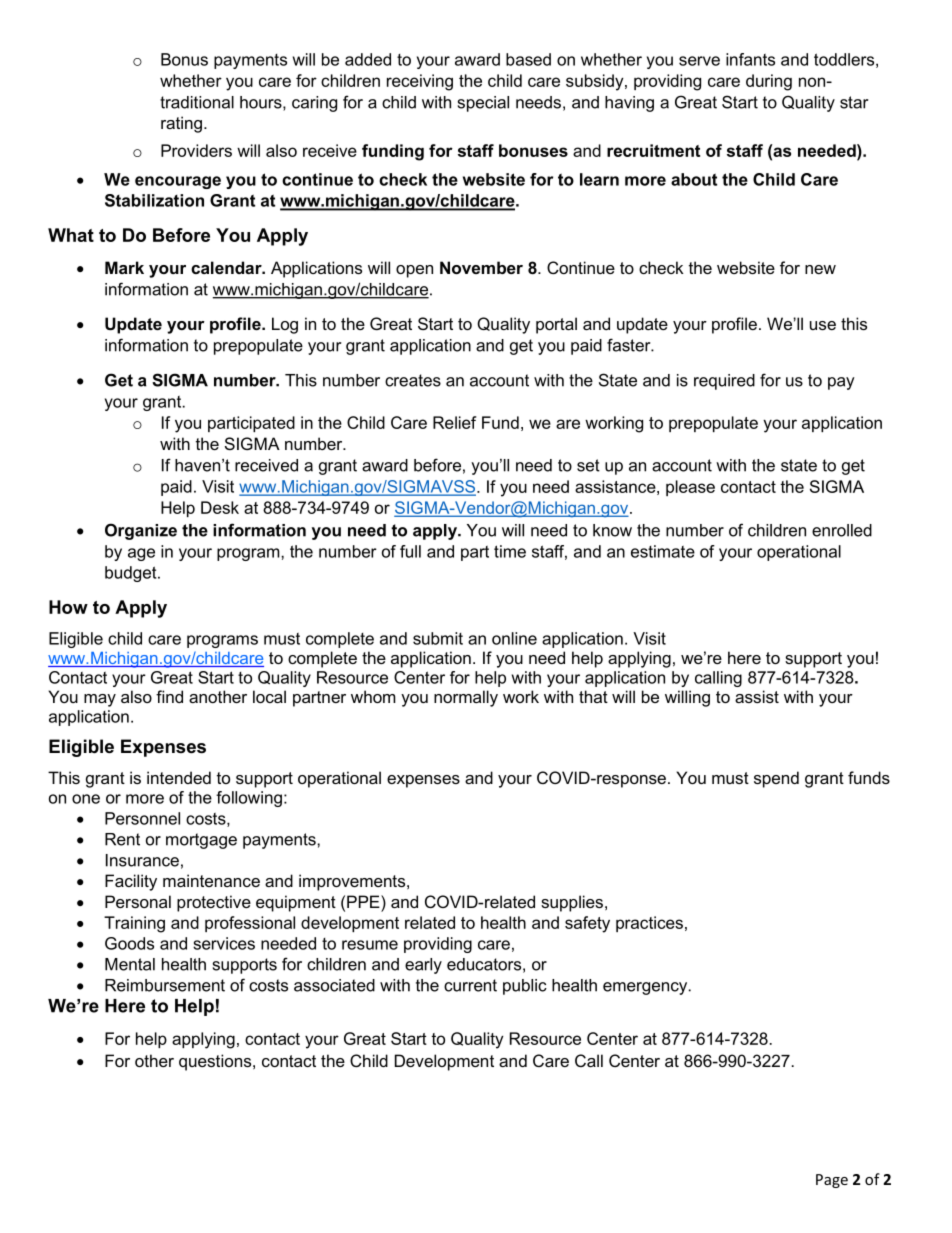  What do you see at coordinates (181, 124) in the screenshot?
I see `rating` at bounding box center [181, 124].
